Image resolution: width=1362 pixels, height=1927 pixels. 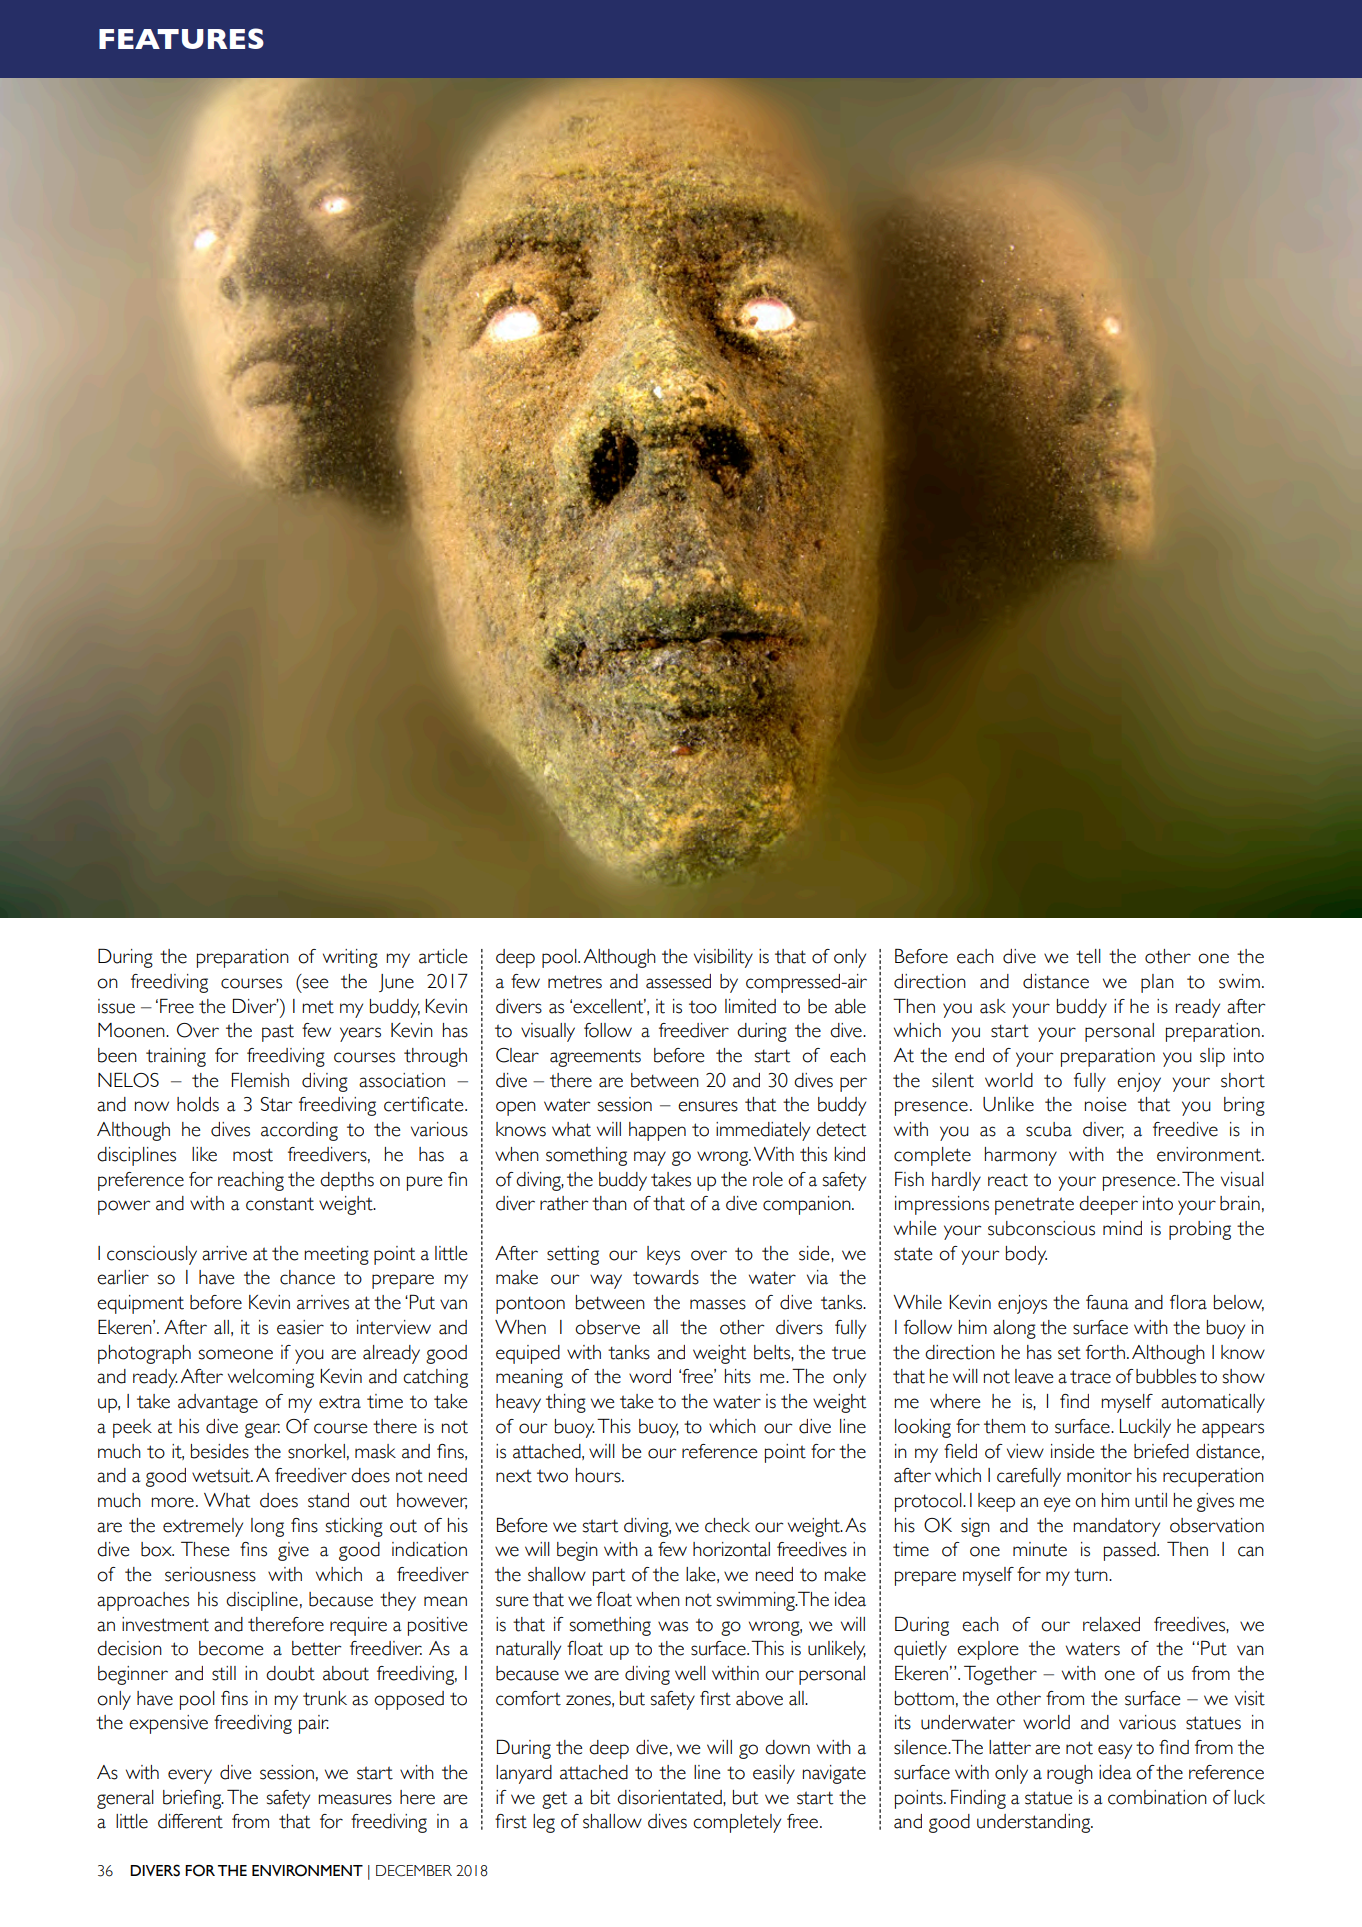 What do you see at coordinates (181, 38) in the document?
I see `FEATURES` at bounding box center [181, 38].
